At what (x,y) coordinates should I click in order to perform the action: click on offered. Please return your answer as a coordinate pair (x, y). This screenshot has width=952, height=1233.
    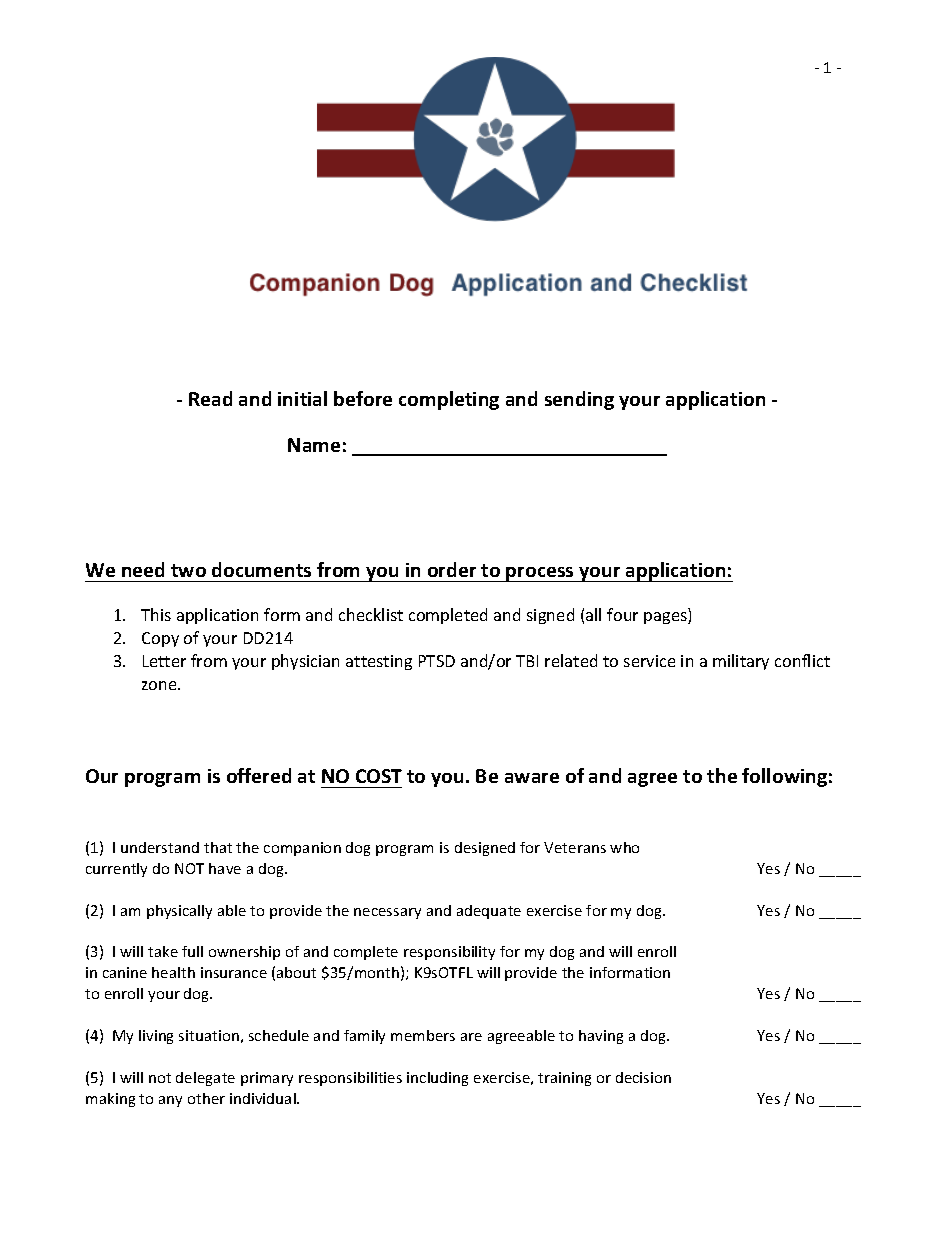
    Looking at the image, I should click on (259, 775).
